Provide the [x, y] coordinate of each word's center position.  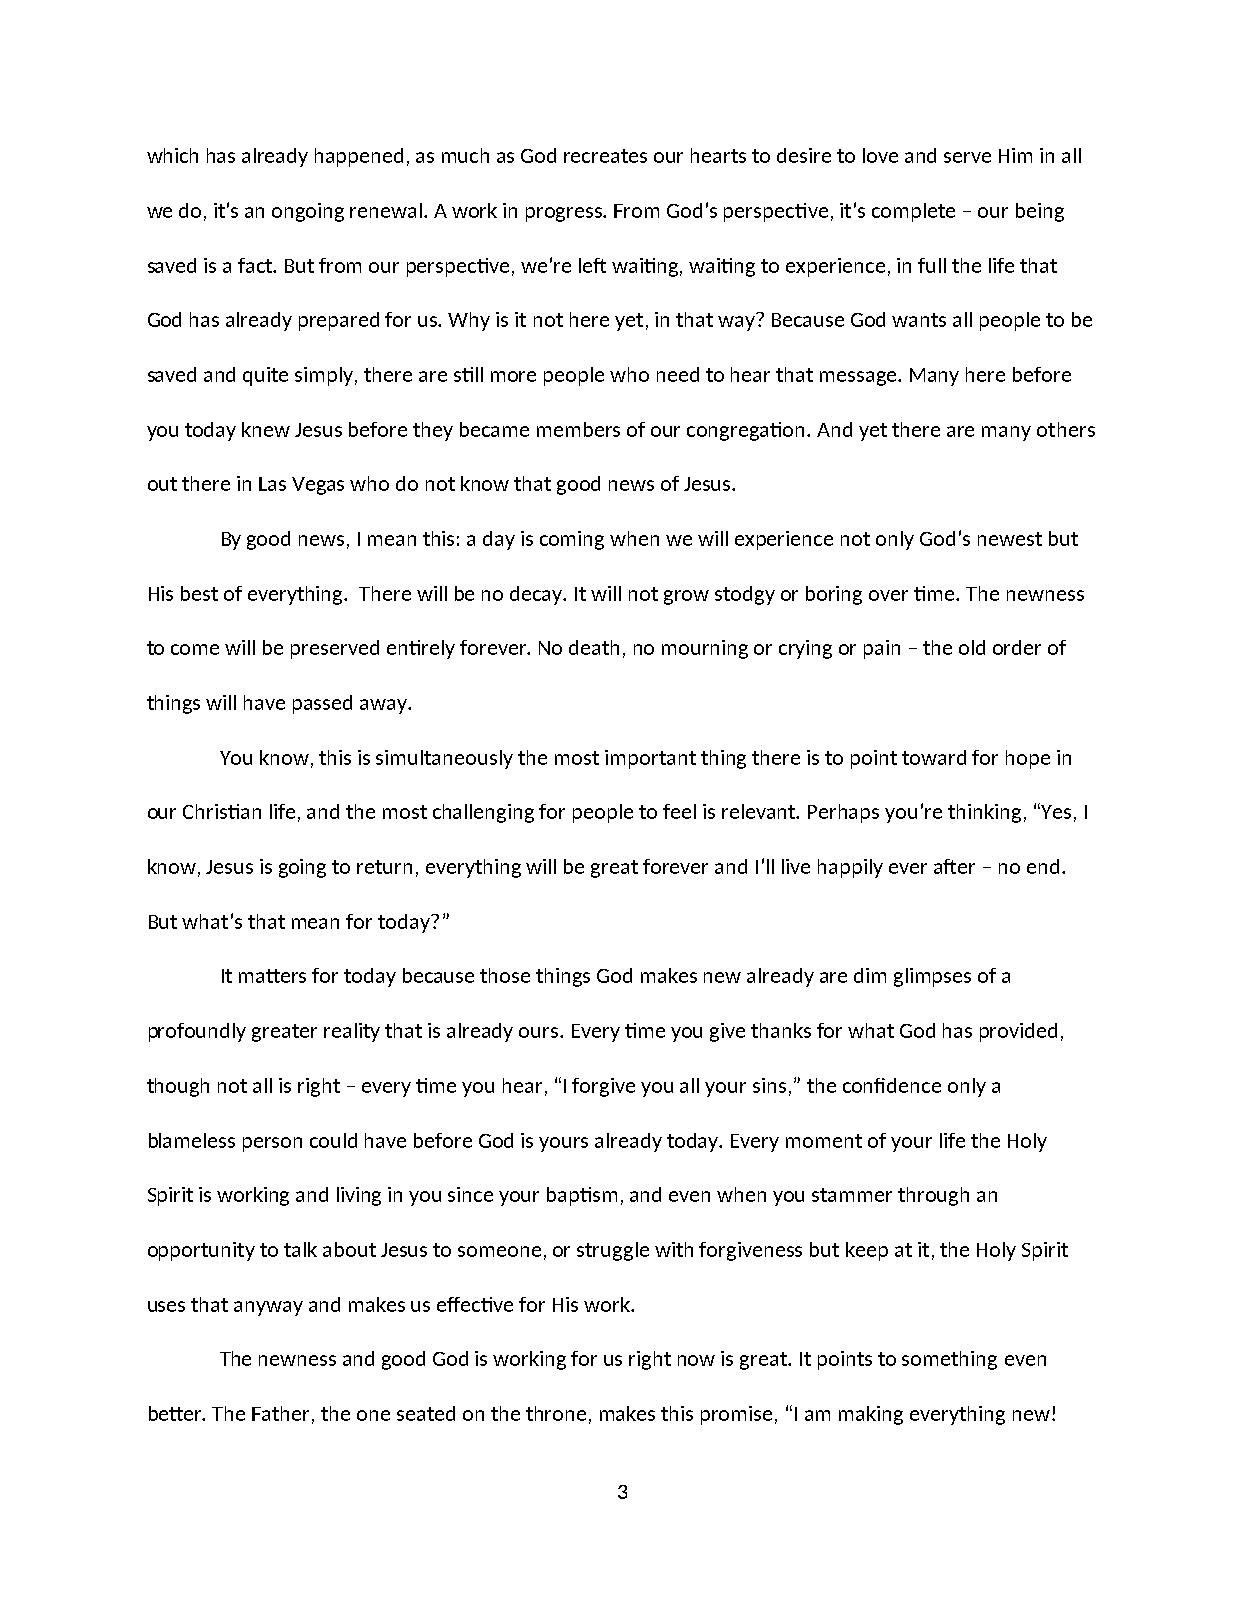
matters [272, 976]
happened [359, 157]
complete [913, 212]
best [199, 593]
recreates [605, 156]
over [888, 595]
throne [556, 1413]
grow [686, 597]
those [505, 975]
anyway [268, 1308]
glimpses [932, 977]
